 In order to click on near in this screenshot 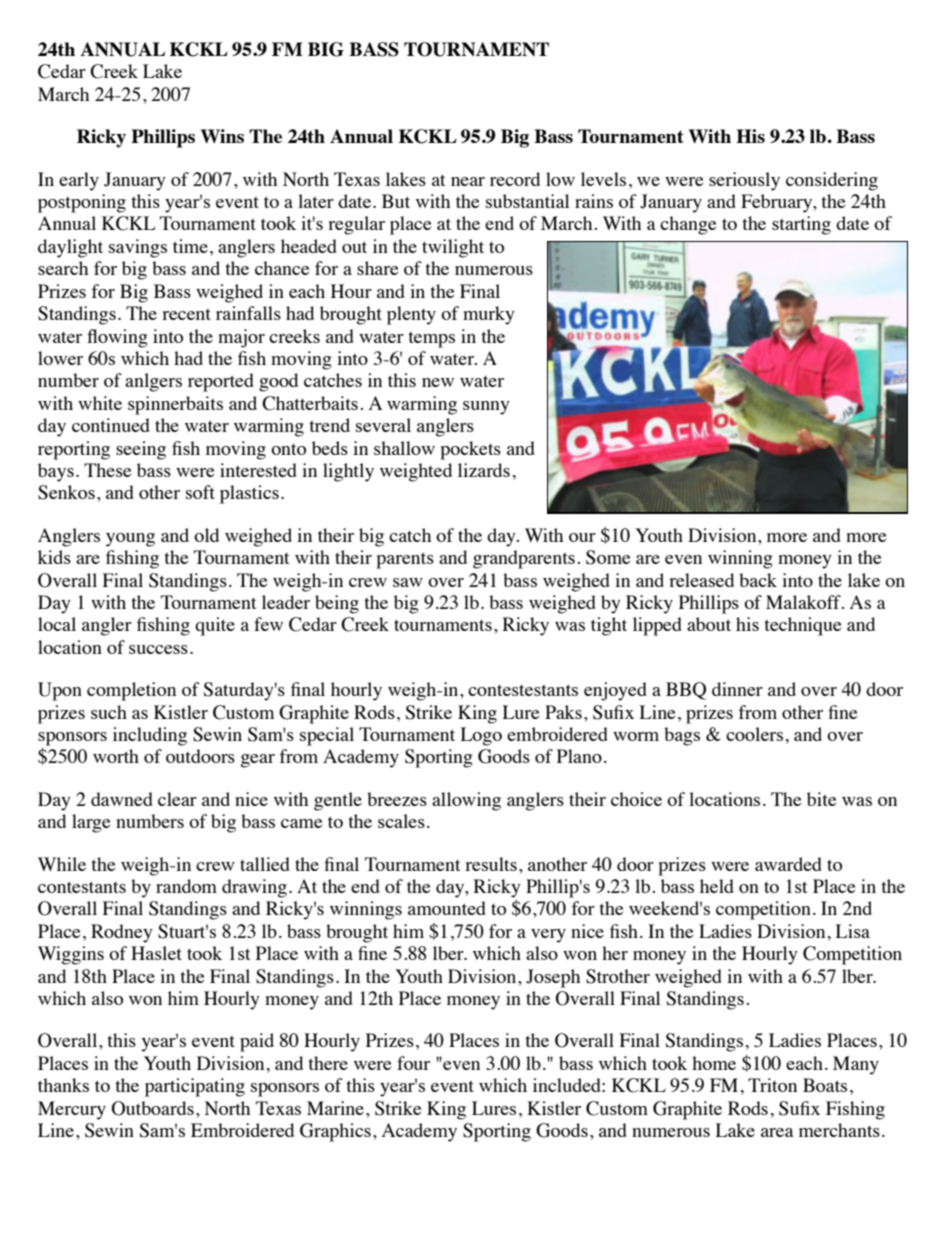, I will do `click(468, 181)`.
